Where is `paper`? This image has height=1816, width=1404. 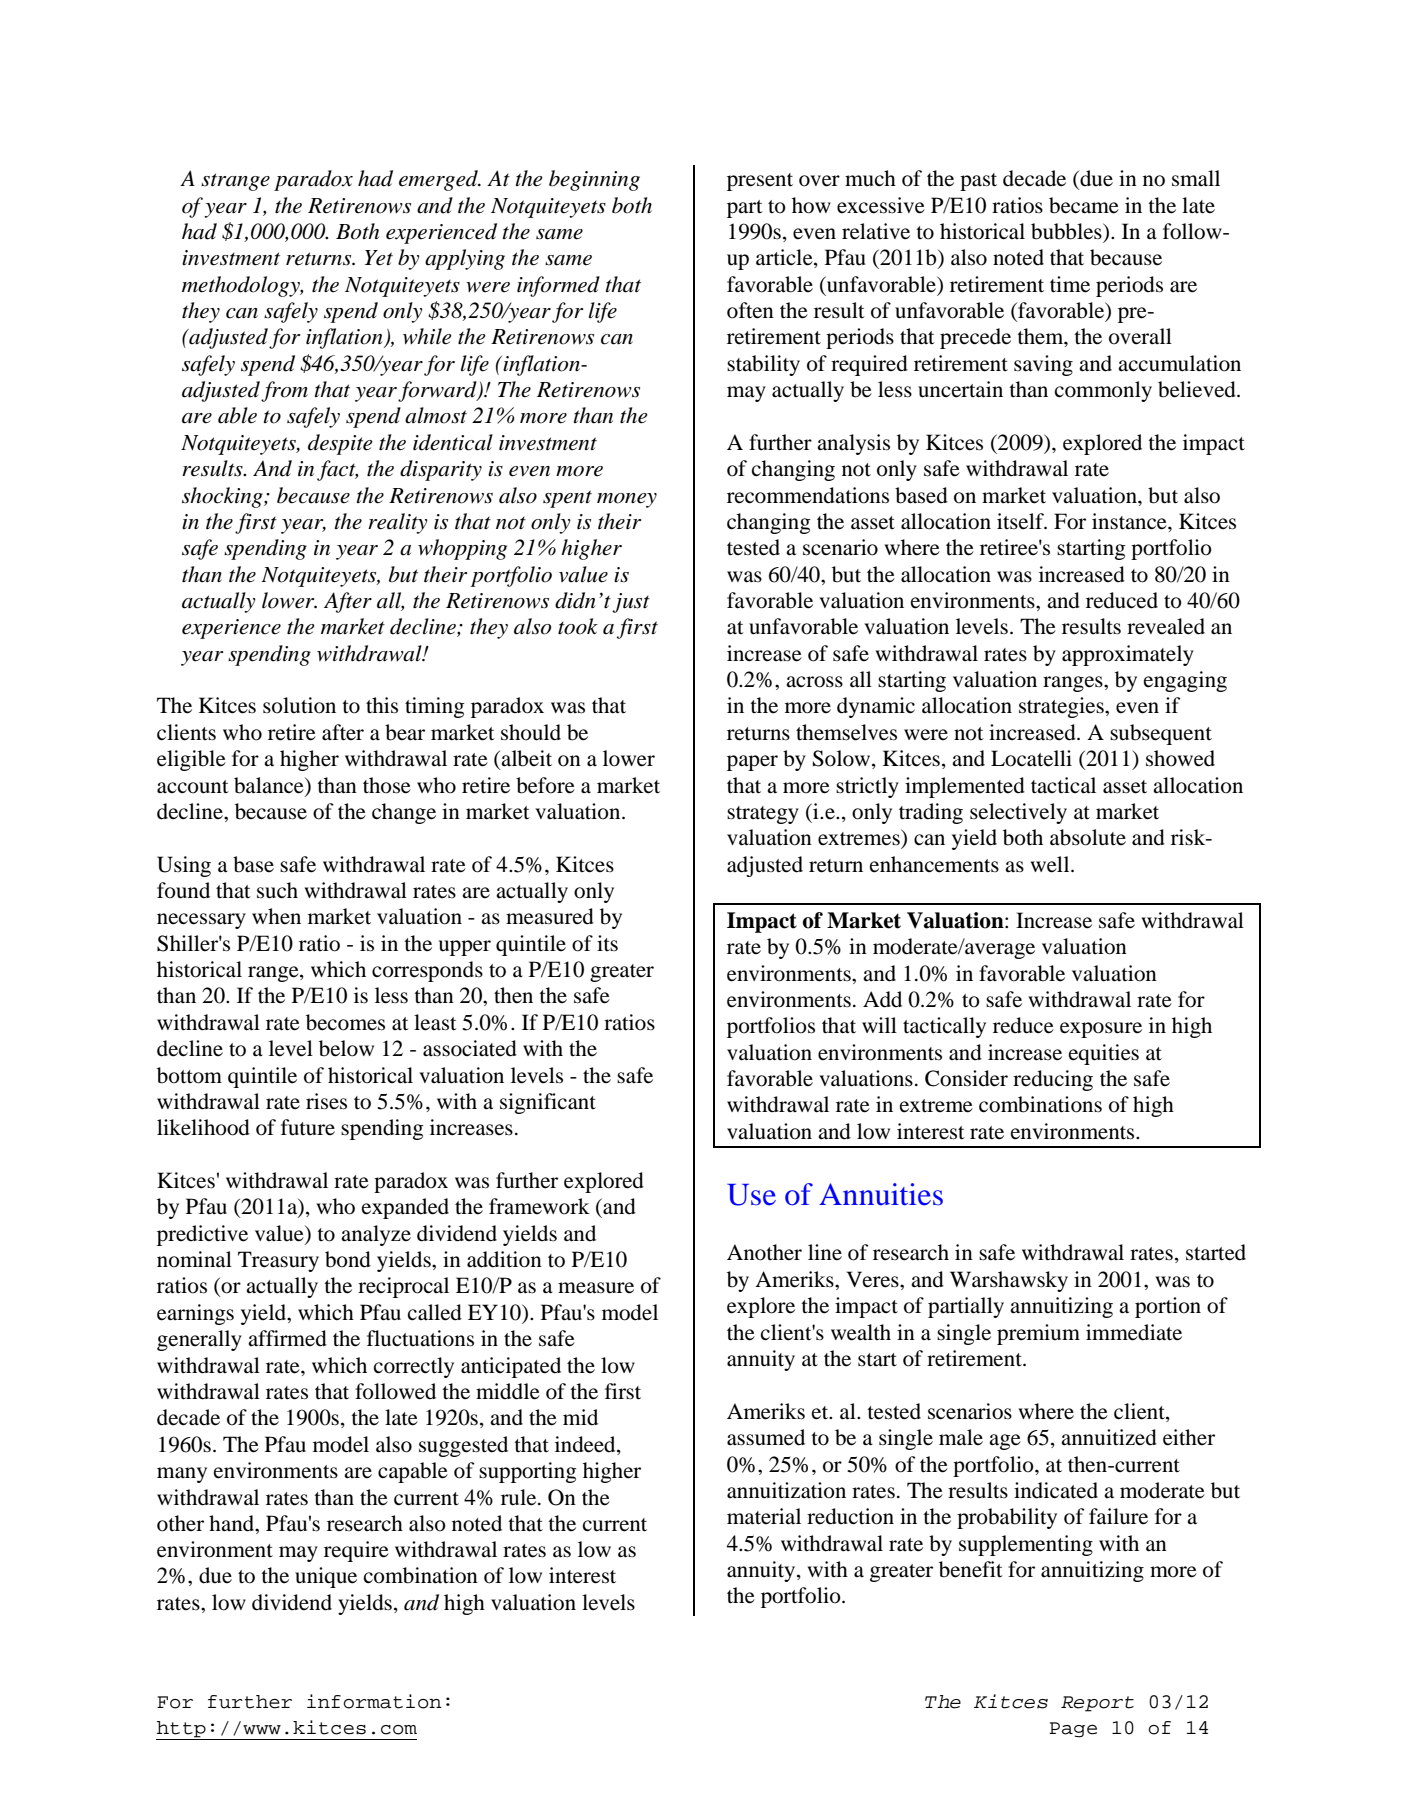
paper is located at coordinates (752, 763).
